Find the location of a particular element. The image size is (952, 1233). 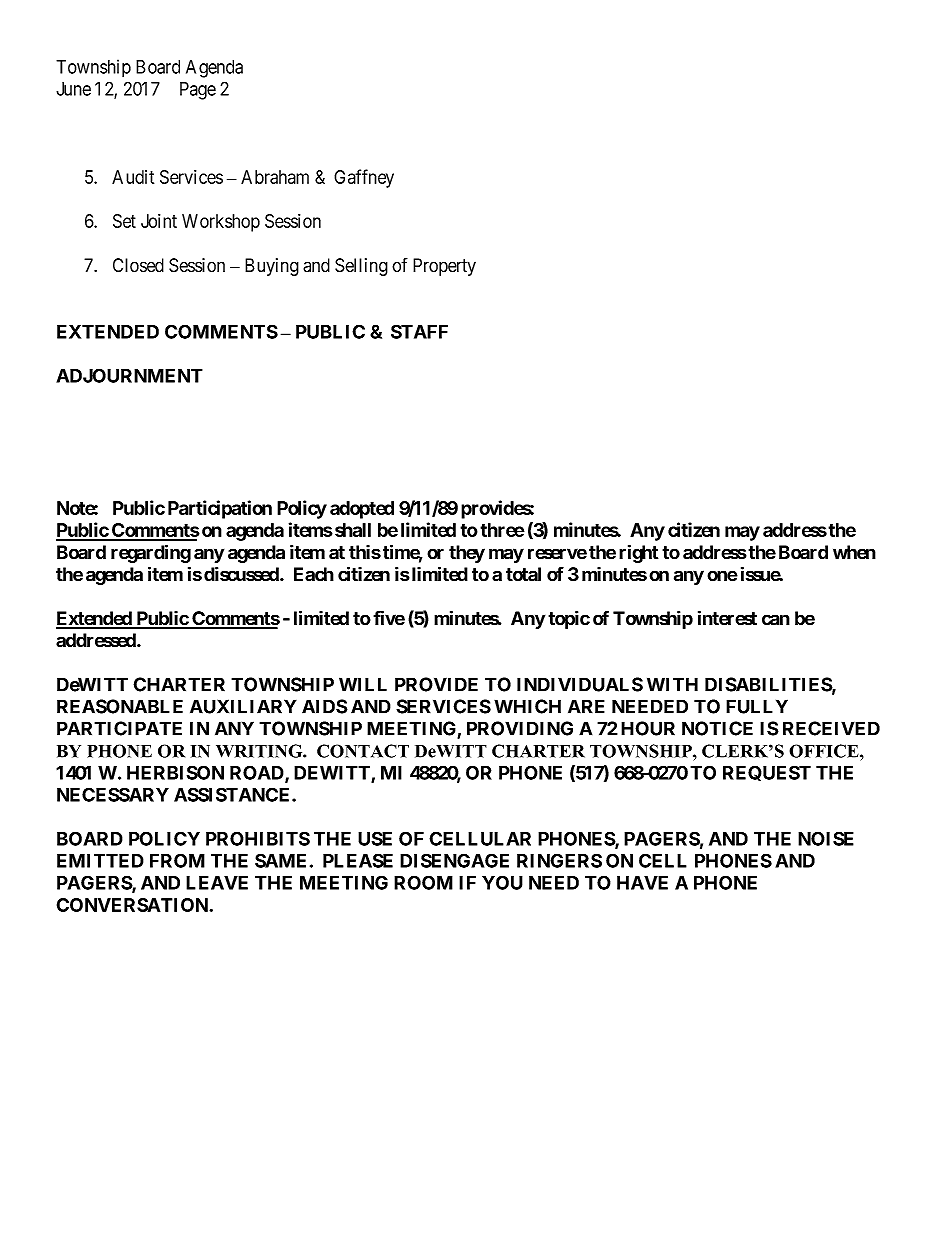

adopted is located at coordinates (362, 510).
